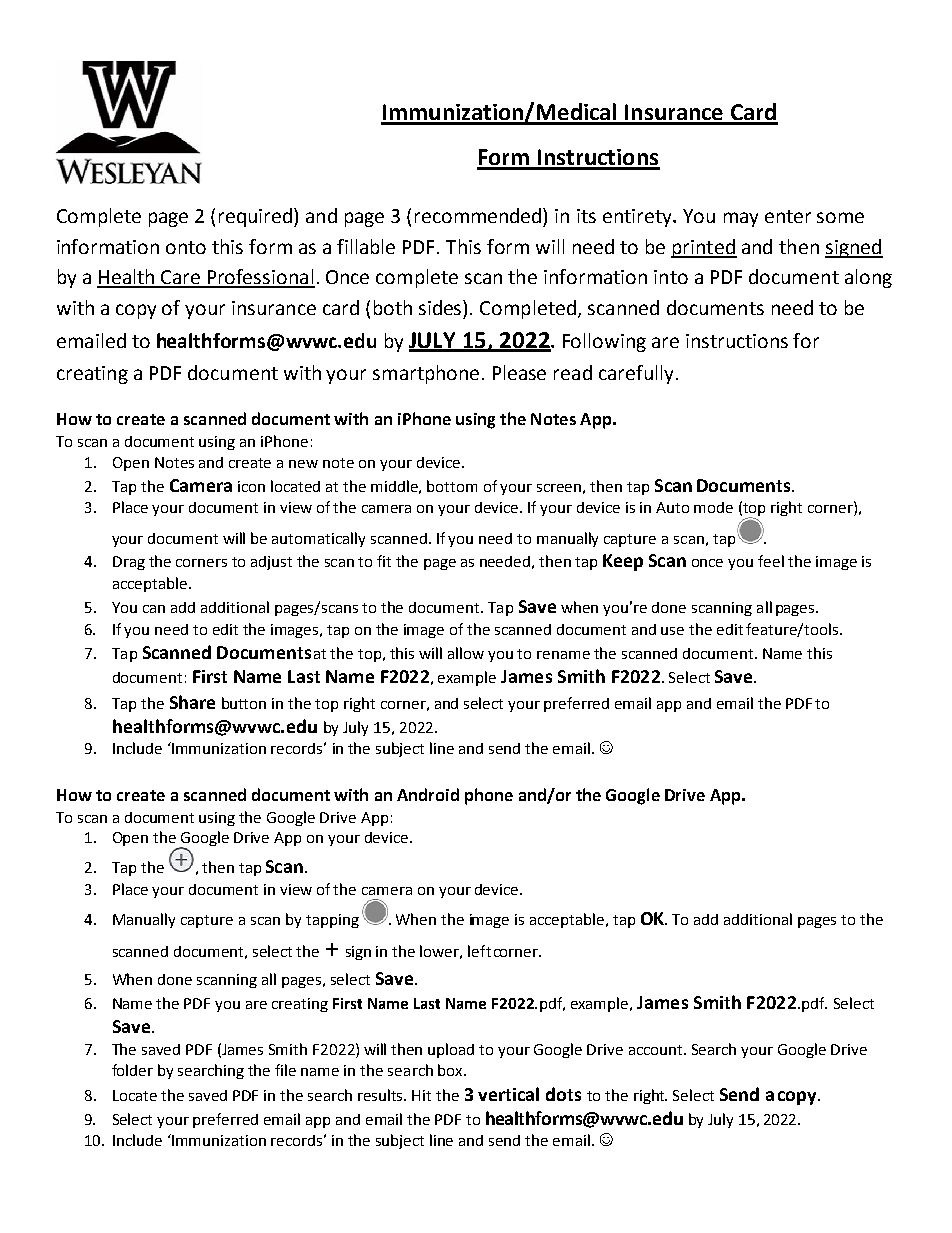 Image resolution: width=952 pixels, height=1233 pixels. Describe the element at coordinates (251, 486) in the page. I see `icon` at that location.
